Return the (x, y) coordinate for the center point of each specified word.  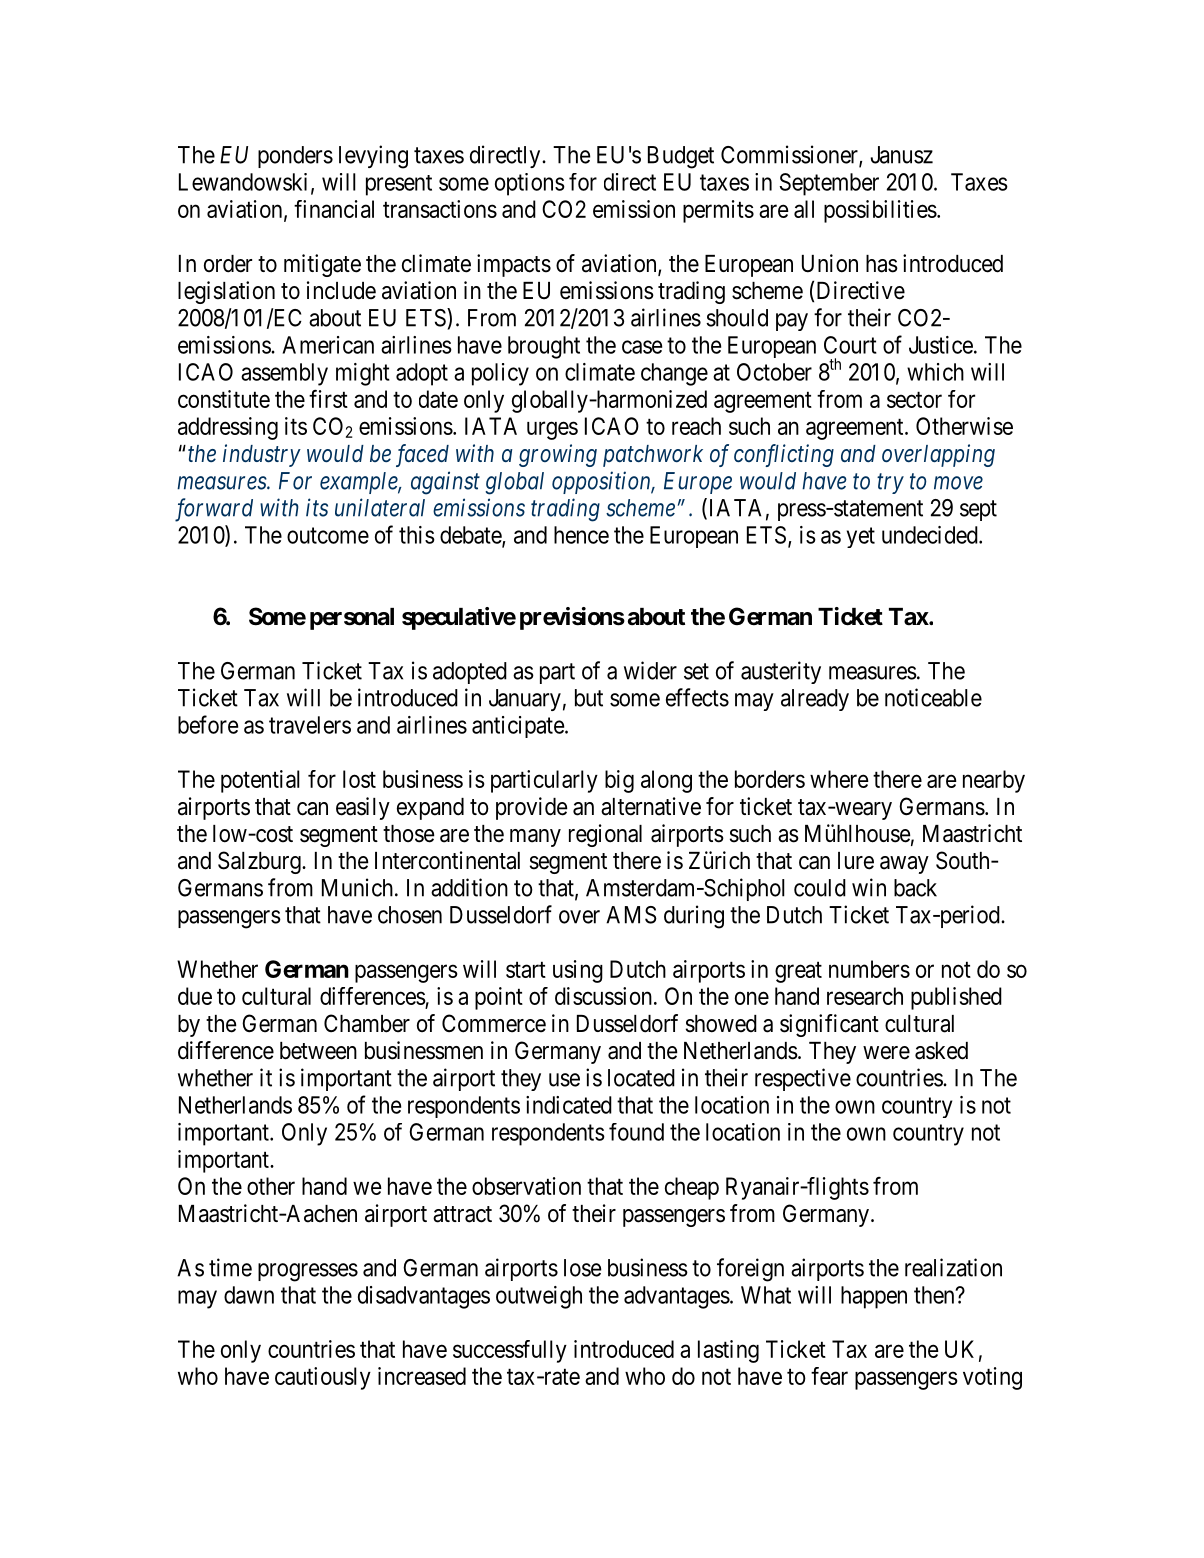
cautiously (323, 1378)
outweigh (539, 1297)
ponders (295, 157)
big (619, 781)
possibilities (880, 211)
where (839, 779)
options (530, 184)
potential (260, 781)
